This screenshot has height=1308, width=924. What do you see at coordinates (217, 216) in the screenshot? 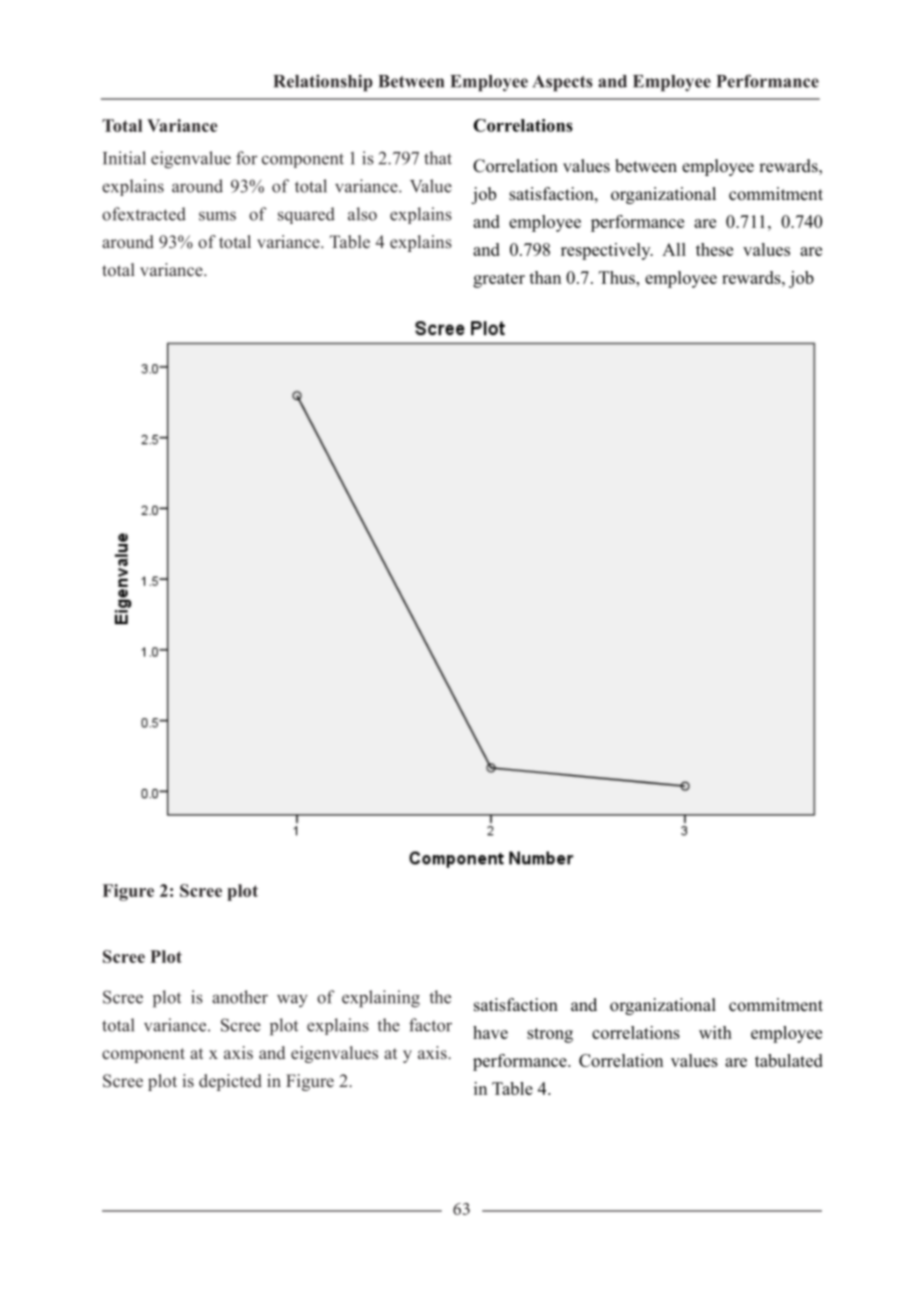
I see `sums` at bounding box center [217, 216].
